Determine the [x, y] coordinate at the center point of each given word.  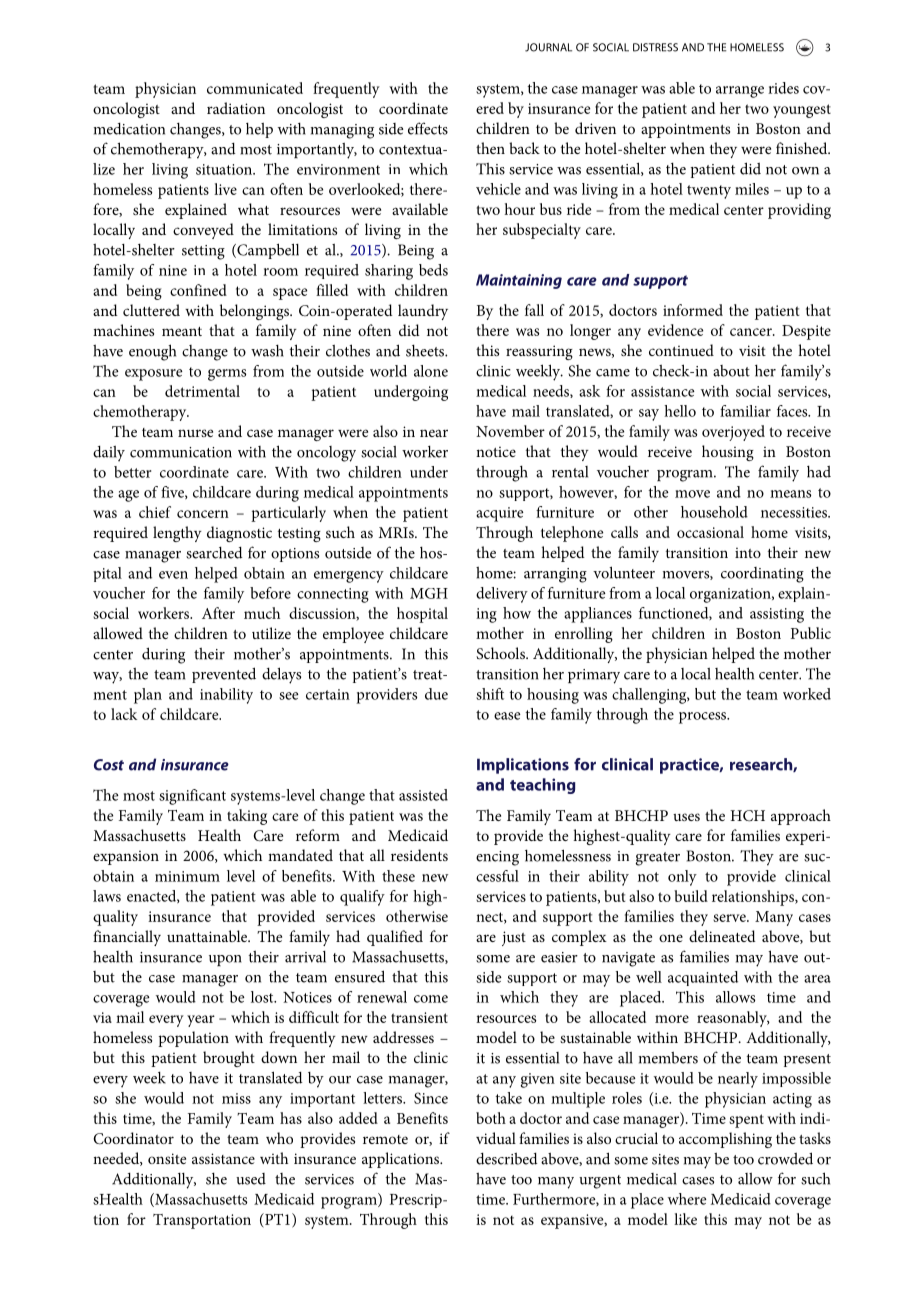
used [251, 1179]
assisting [777, 615]
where [687, 1199]
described [507, 1159]
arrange [740, 92]
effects [428, 128]
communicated [255, 88]
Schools [501, 653]
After [218, 613]
